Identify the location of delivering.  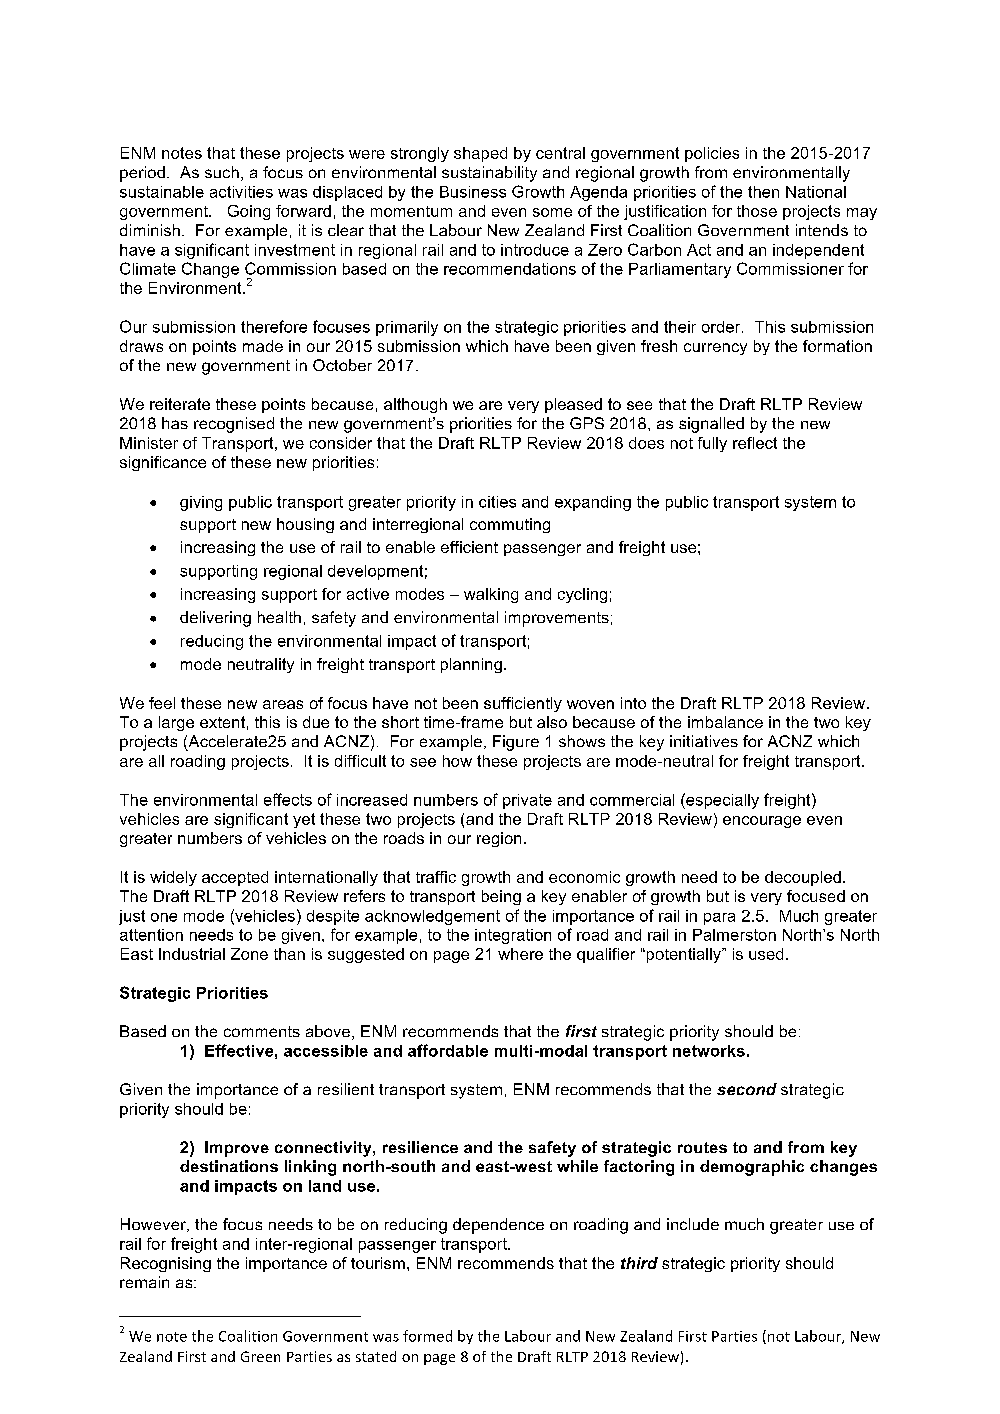
(215, 619).
